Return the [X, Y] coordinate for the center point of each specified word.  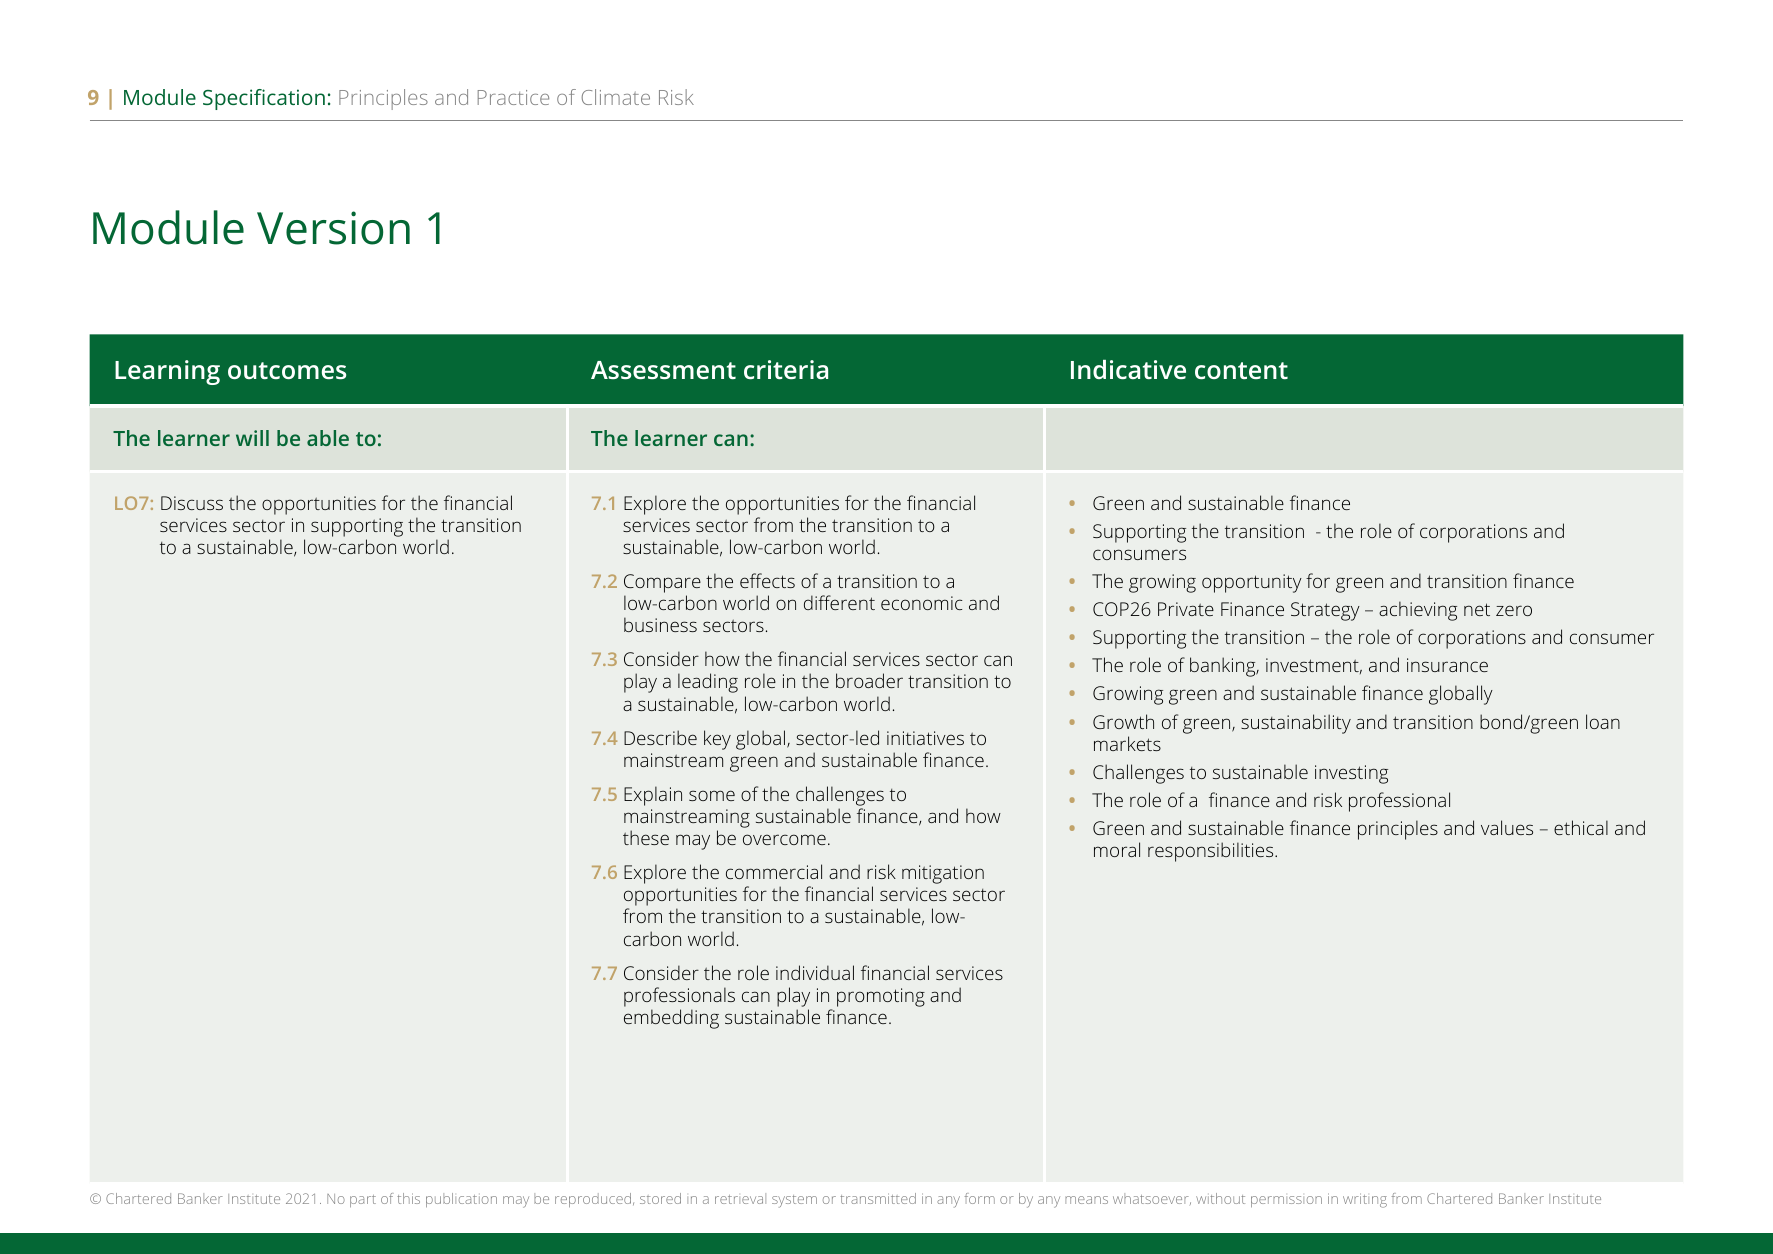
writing [1365, 1200]
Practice [513, 97]
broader [869, 680]
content [1241, 370]
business [660, 624]
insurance [1447, 665]
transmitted [878, 1198]
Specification [264, 99]
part [363, 1201]
